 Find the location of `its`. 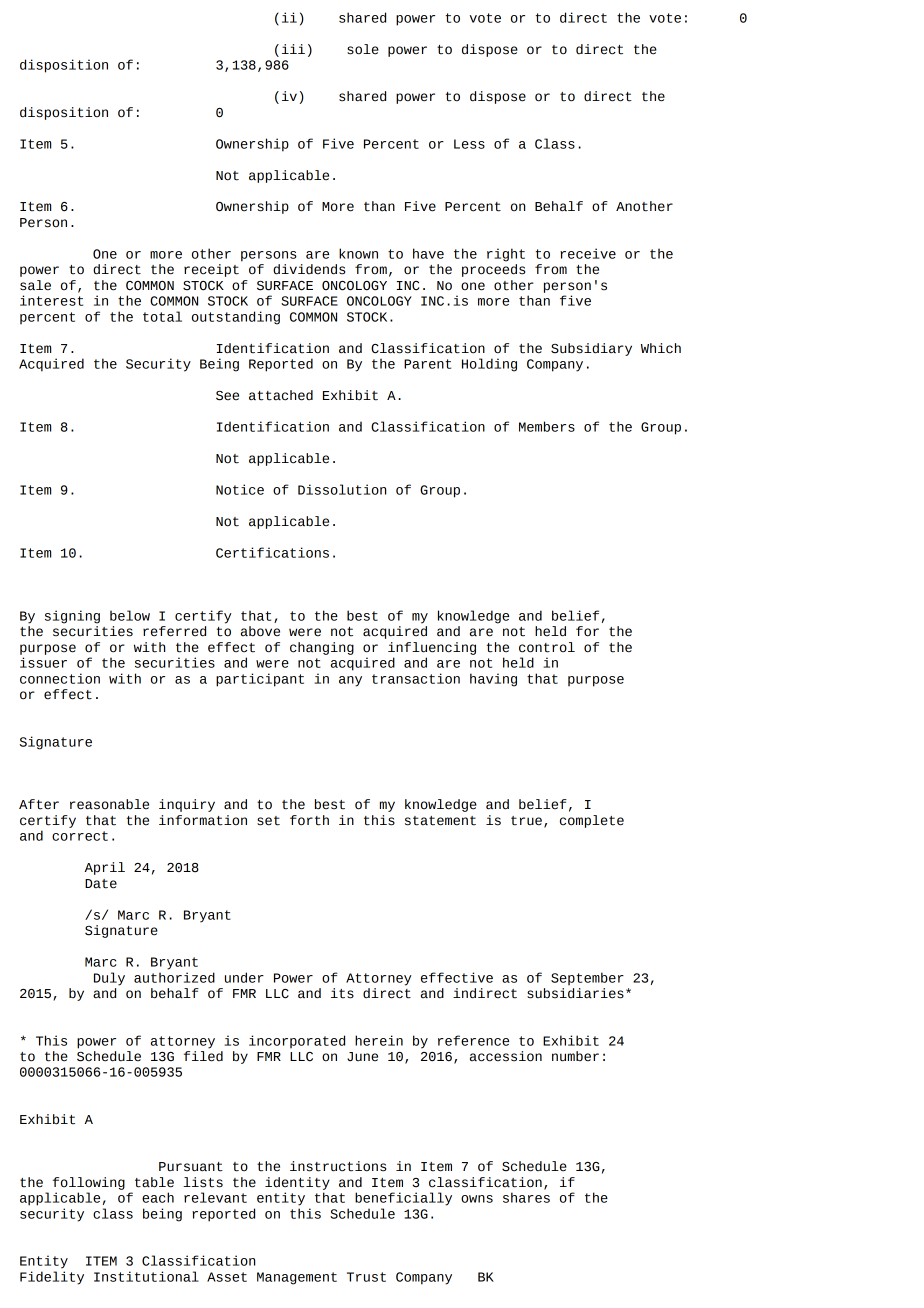

its is located at coordinates (342, 993).
